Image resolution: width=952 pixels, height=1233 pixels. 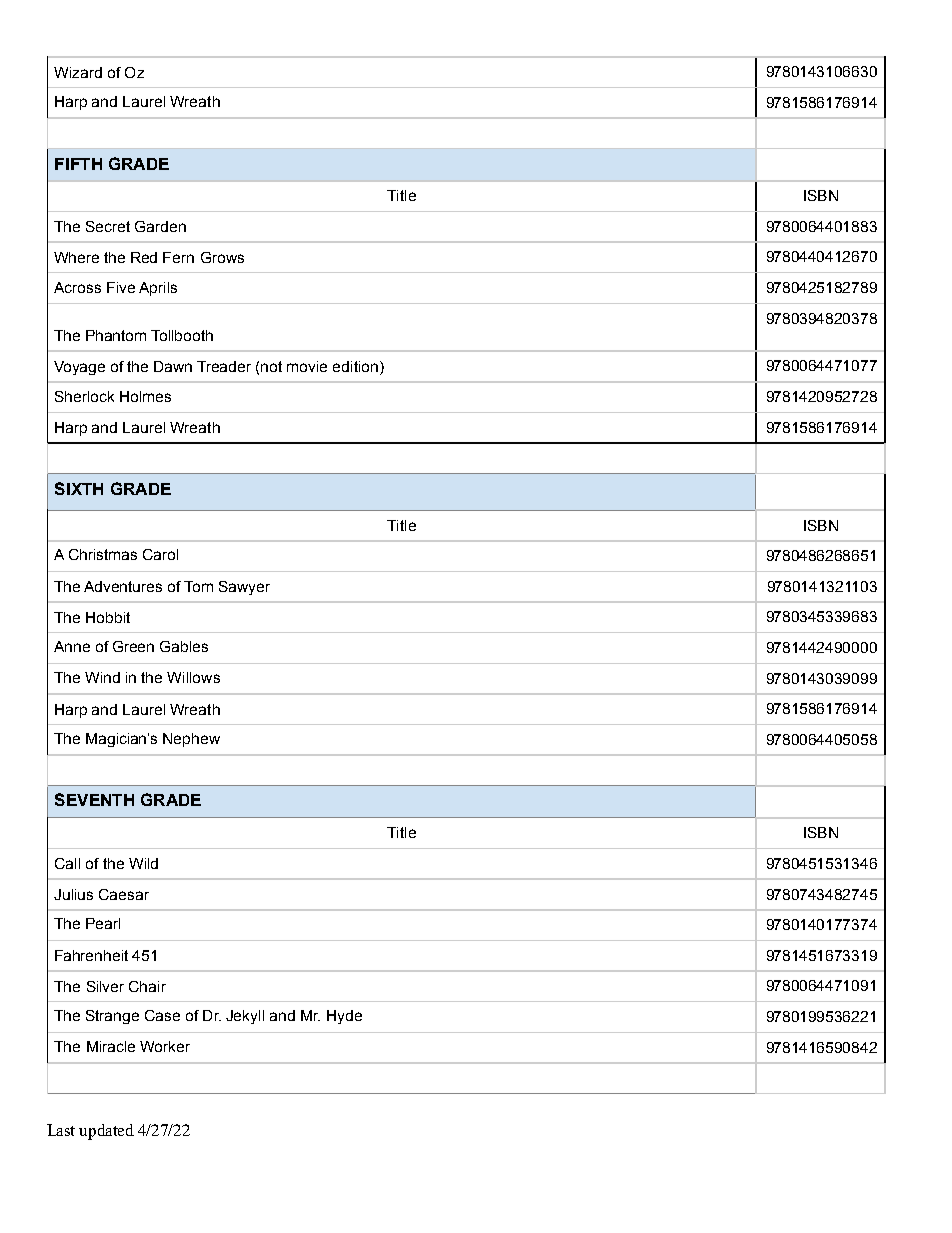 What do you see at coordinates (78, 72) in the document?
I see `Wizard` at bounding box center [78, 72].
